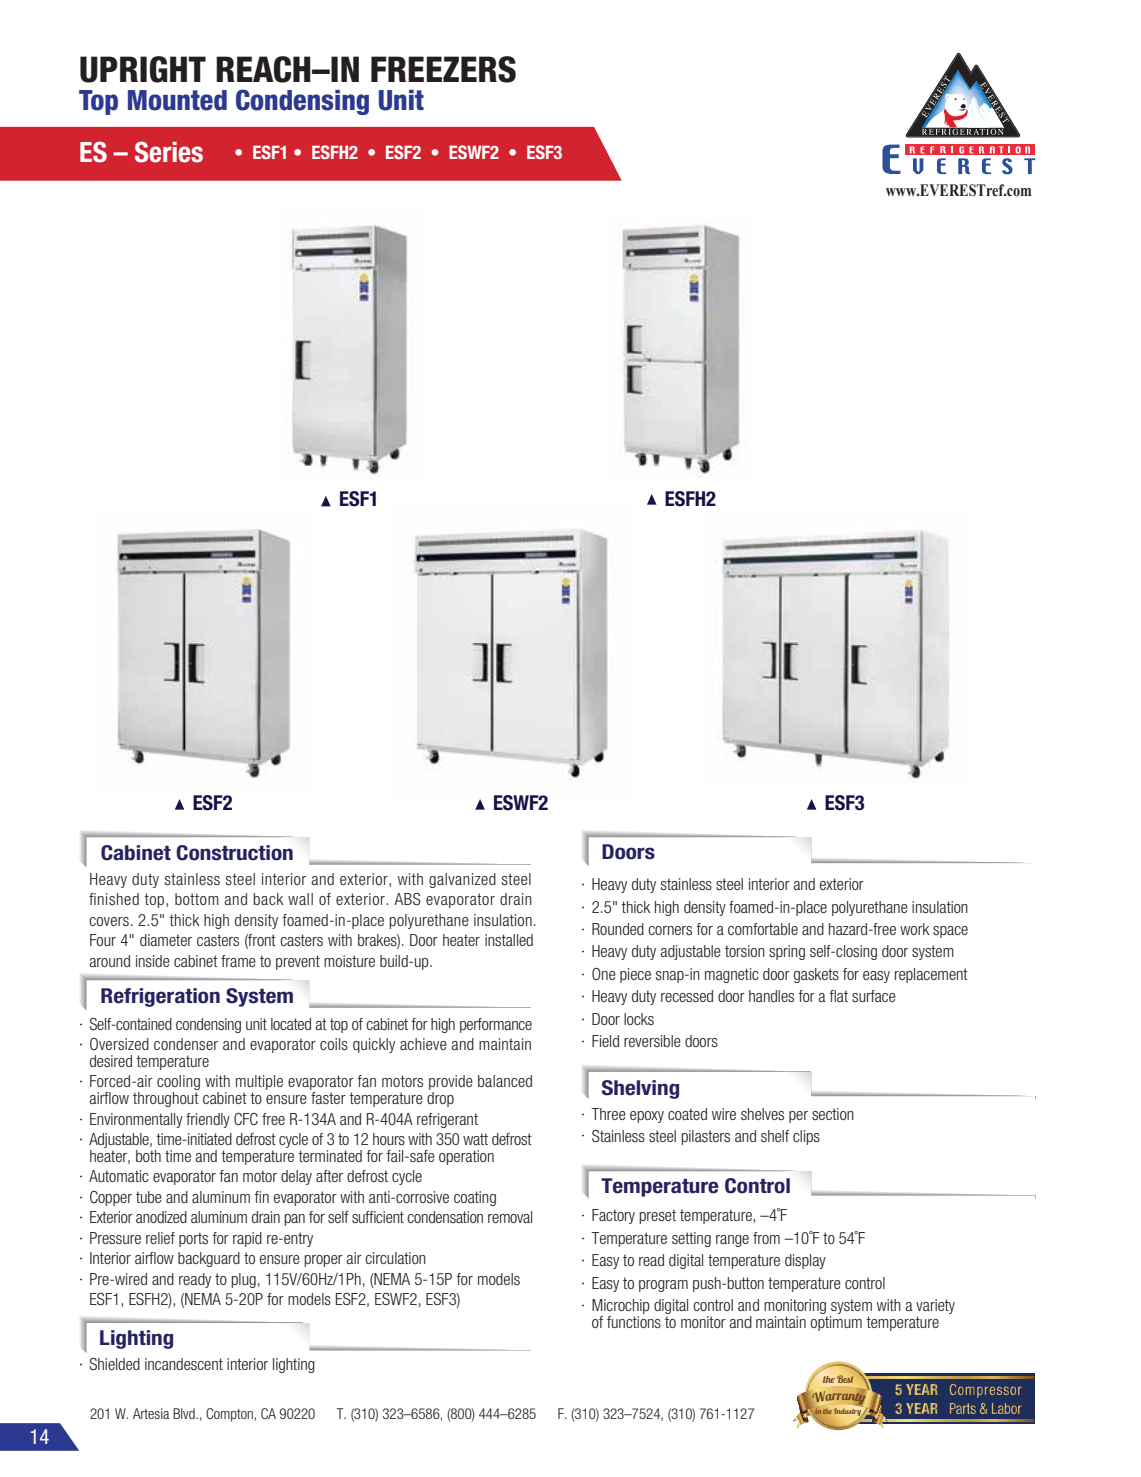 This page has width=1141, height=1477. What do you see at coordinates (509, 940) in the page?
I see `installed` at bounding box center [509, 940].
